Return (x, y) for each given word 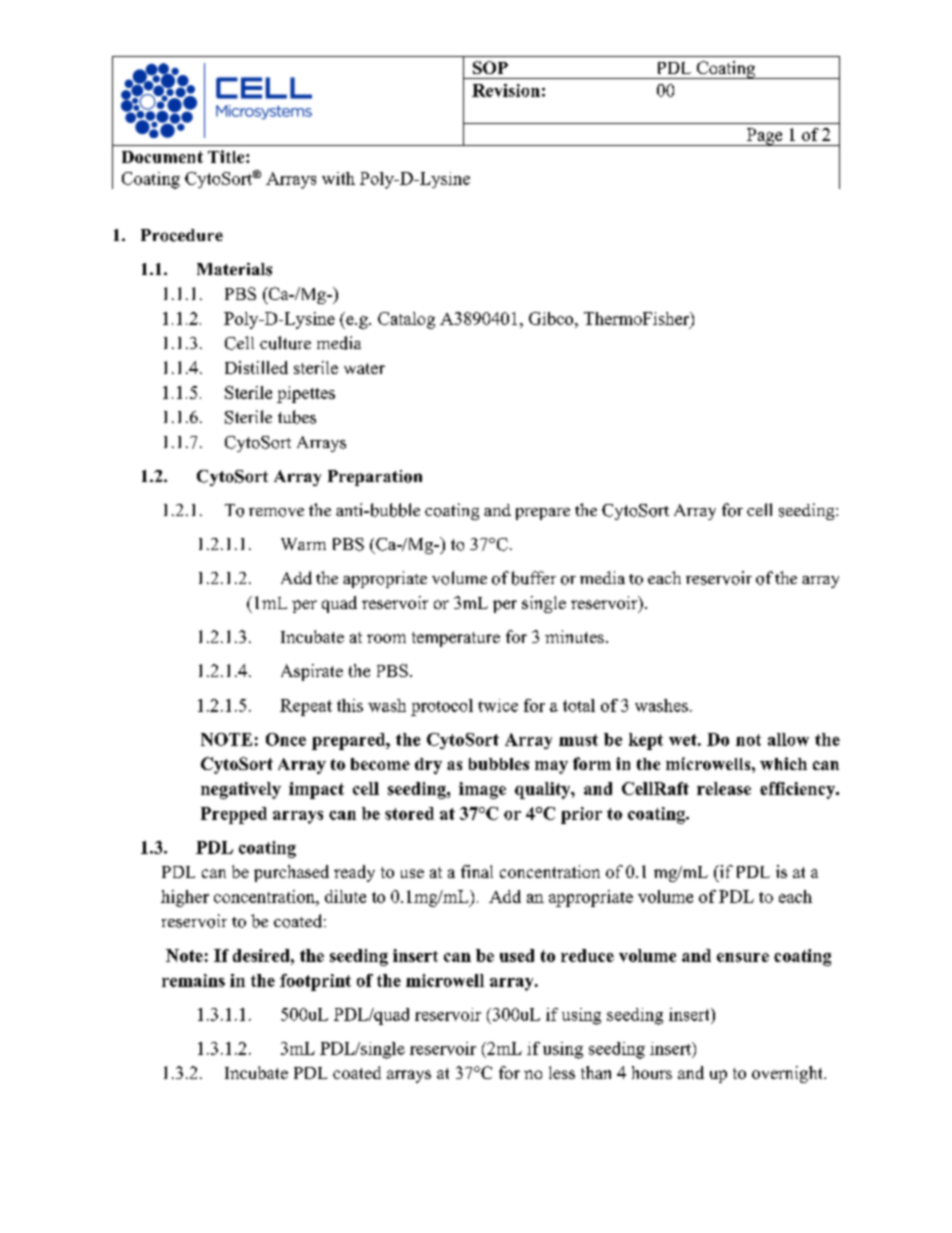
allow (788, 739)
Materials (234, 269)
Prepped (234, 815)
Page (764, 137)
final (477, 871)
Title (227, 156)
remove (276, 512)
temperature (456, 639)
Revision (506, 90)
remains (193, 980)
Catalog (406, 320)
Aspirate (312, 672)
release (724, 788)
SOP (490, 67)
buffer (534, 578)
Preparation (375, 478)
